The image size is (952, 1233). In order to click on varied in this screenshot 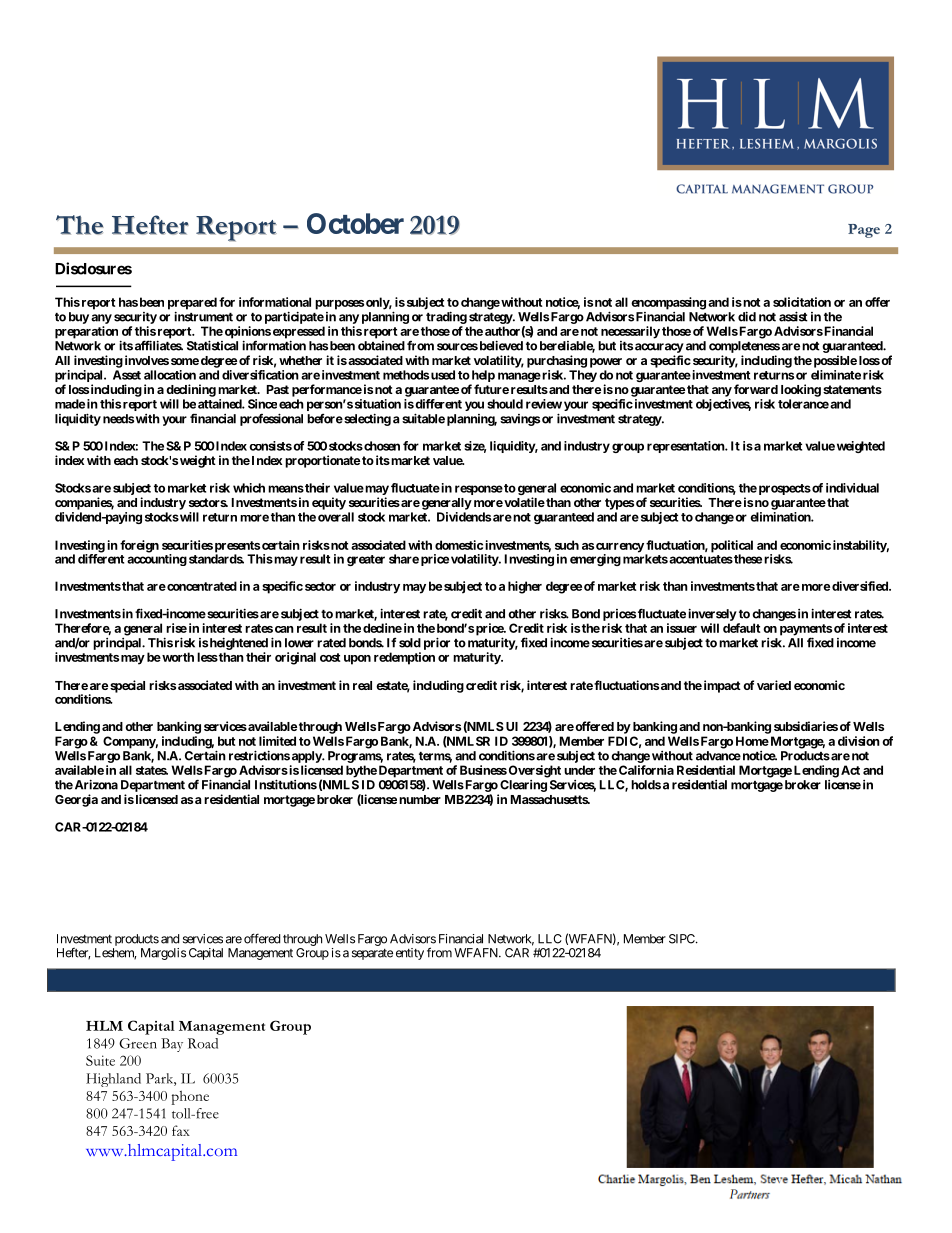, I will do `click(774, 685)`.
